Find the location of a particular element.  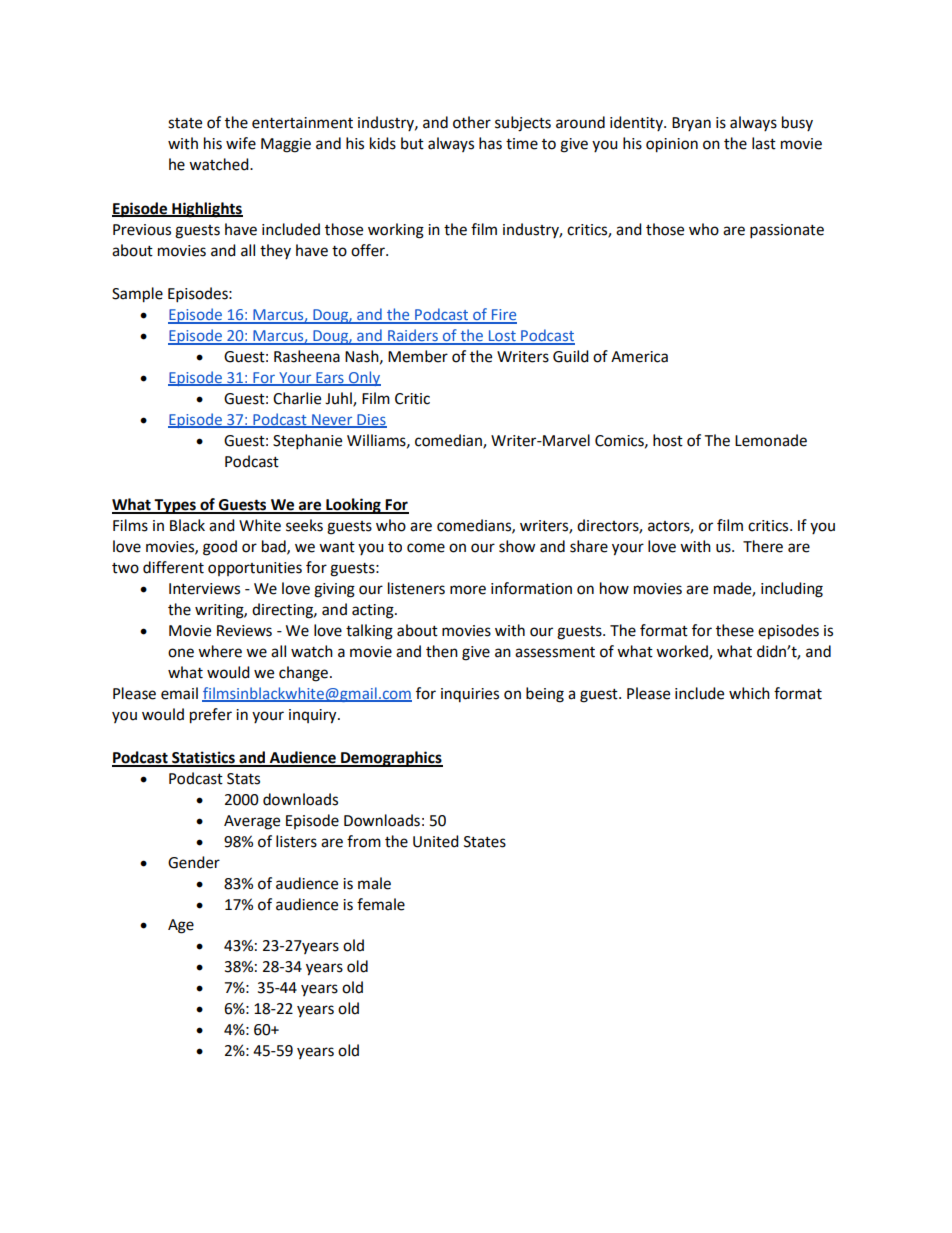

Charlie is located at coordinates (297, 398).
